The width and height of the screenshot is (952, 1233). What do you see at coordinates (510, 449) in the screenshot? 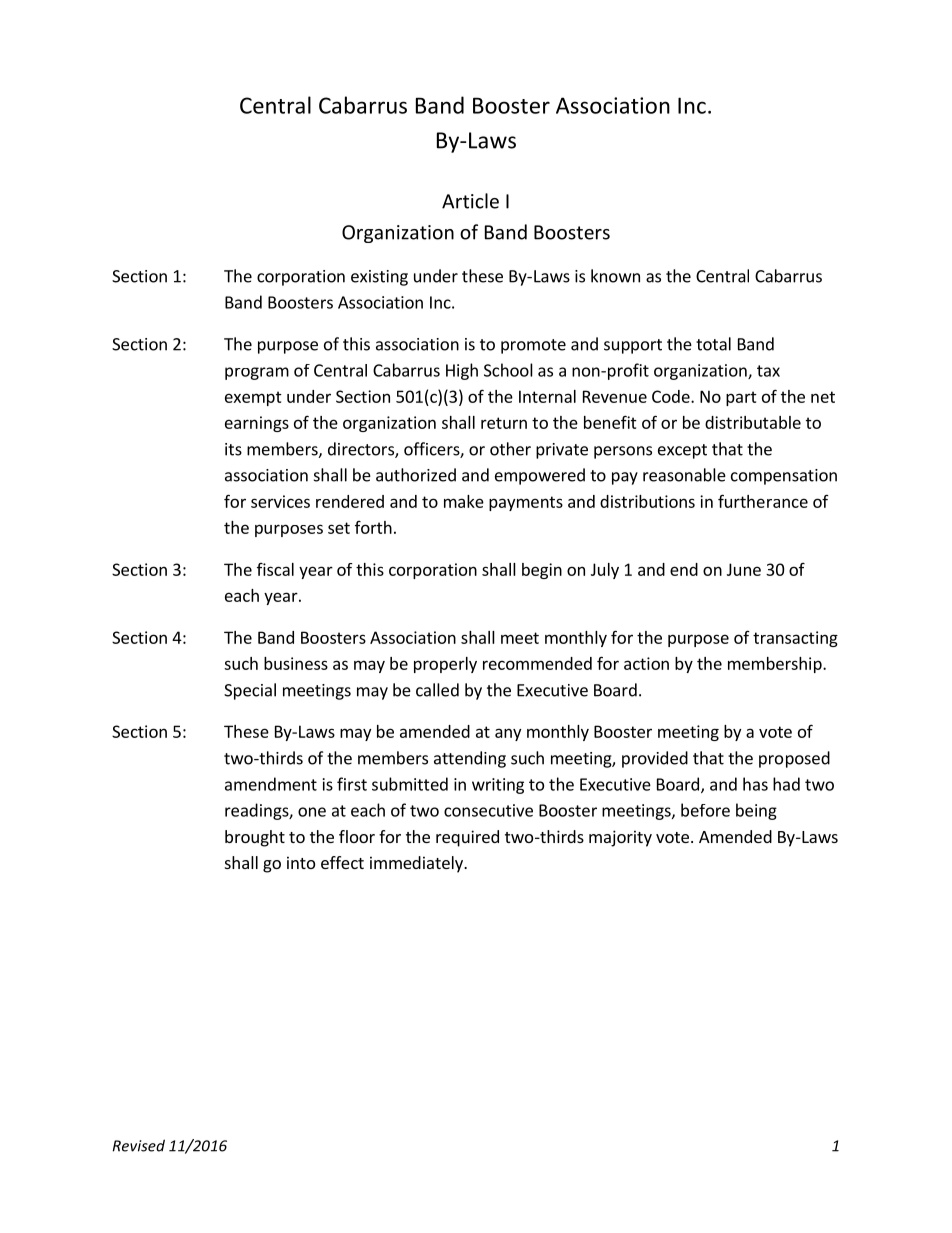
I see `other` at bounding box center [510, 449].
